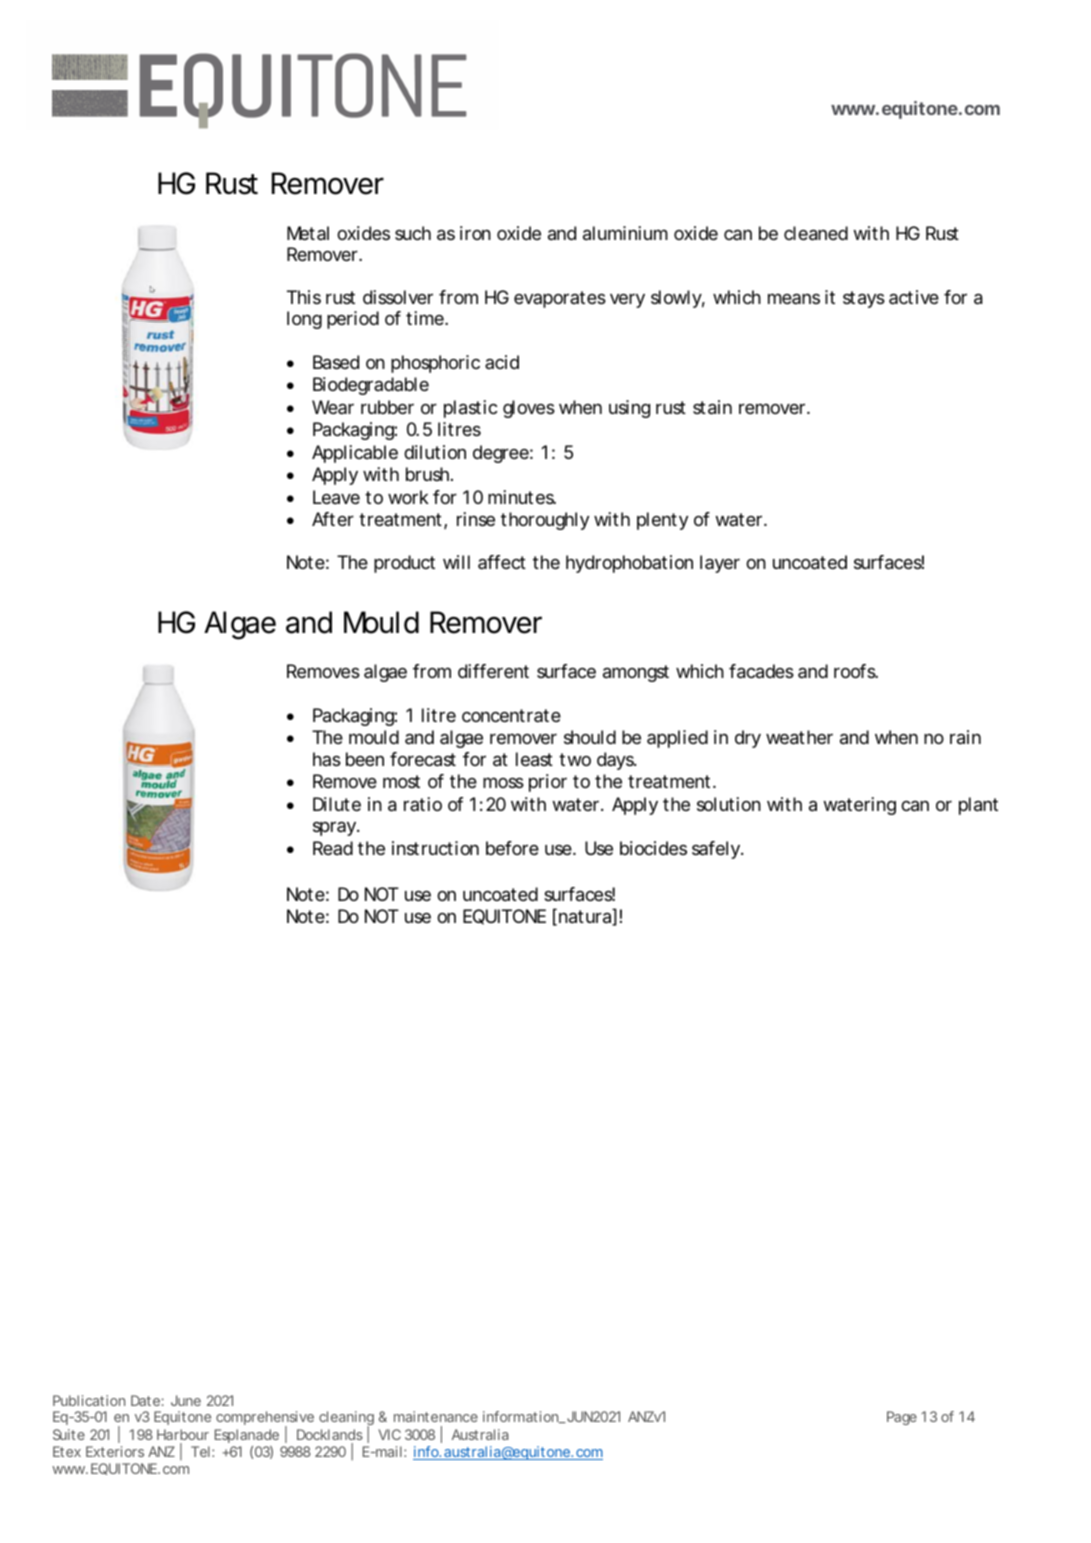 This screenshot has width=1091, height=1543. I want to click on layer, so click(720, 564).
